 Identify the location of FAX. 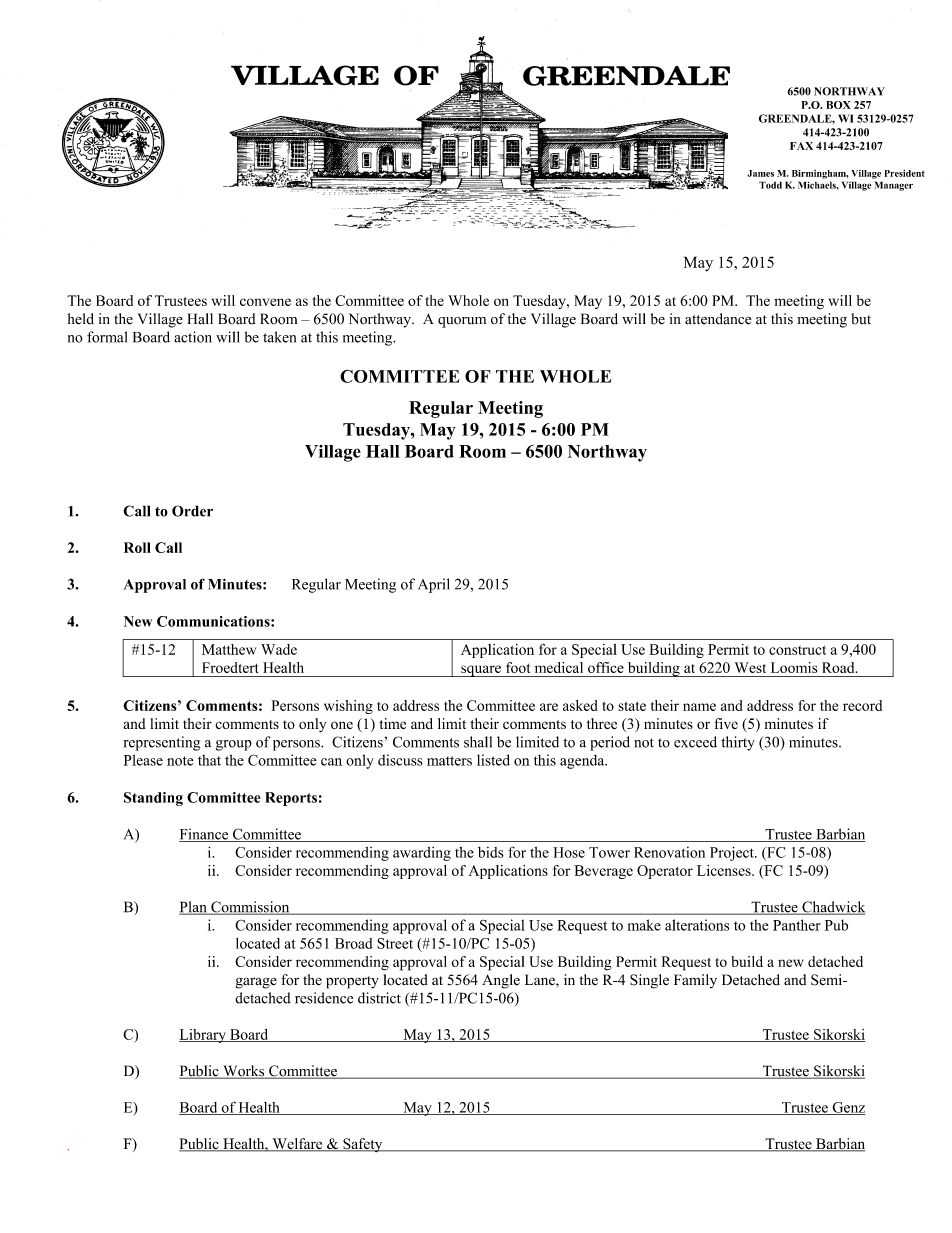
(801, 146).
